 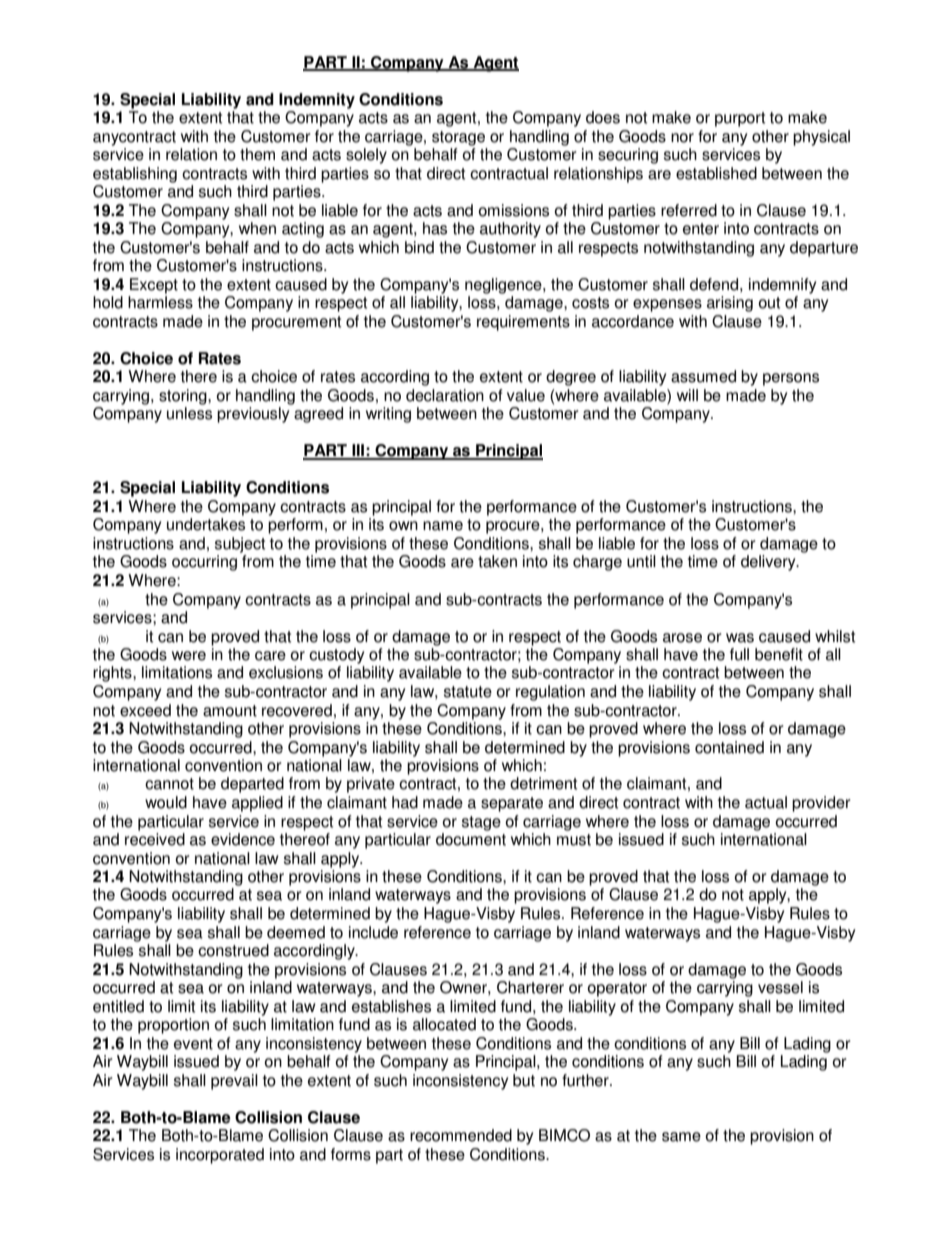 I want to click on contained, so click(x=729, y=747).
